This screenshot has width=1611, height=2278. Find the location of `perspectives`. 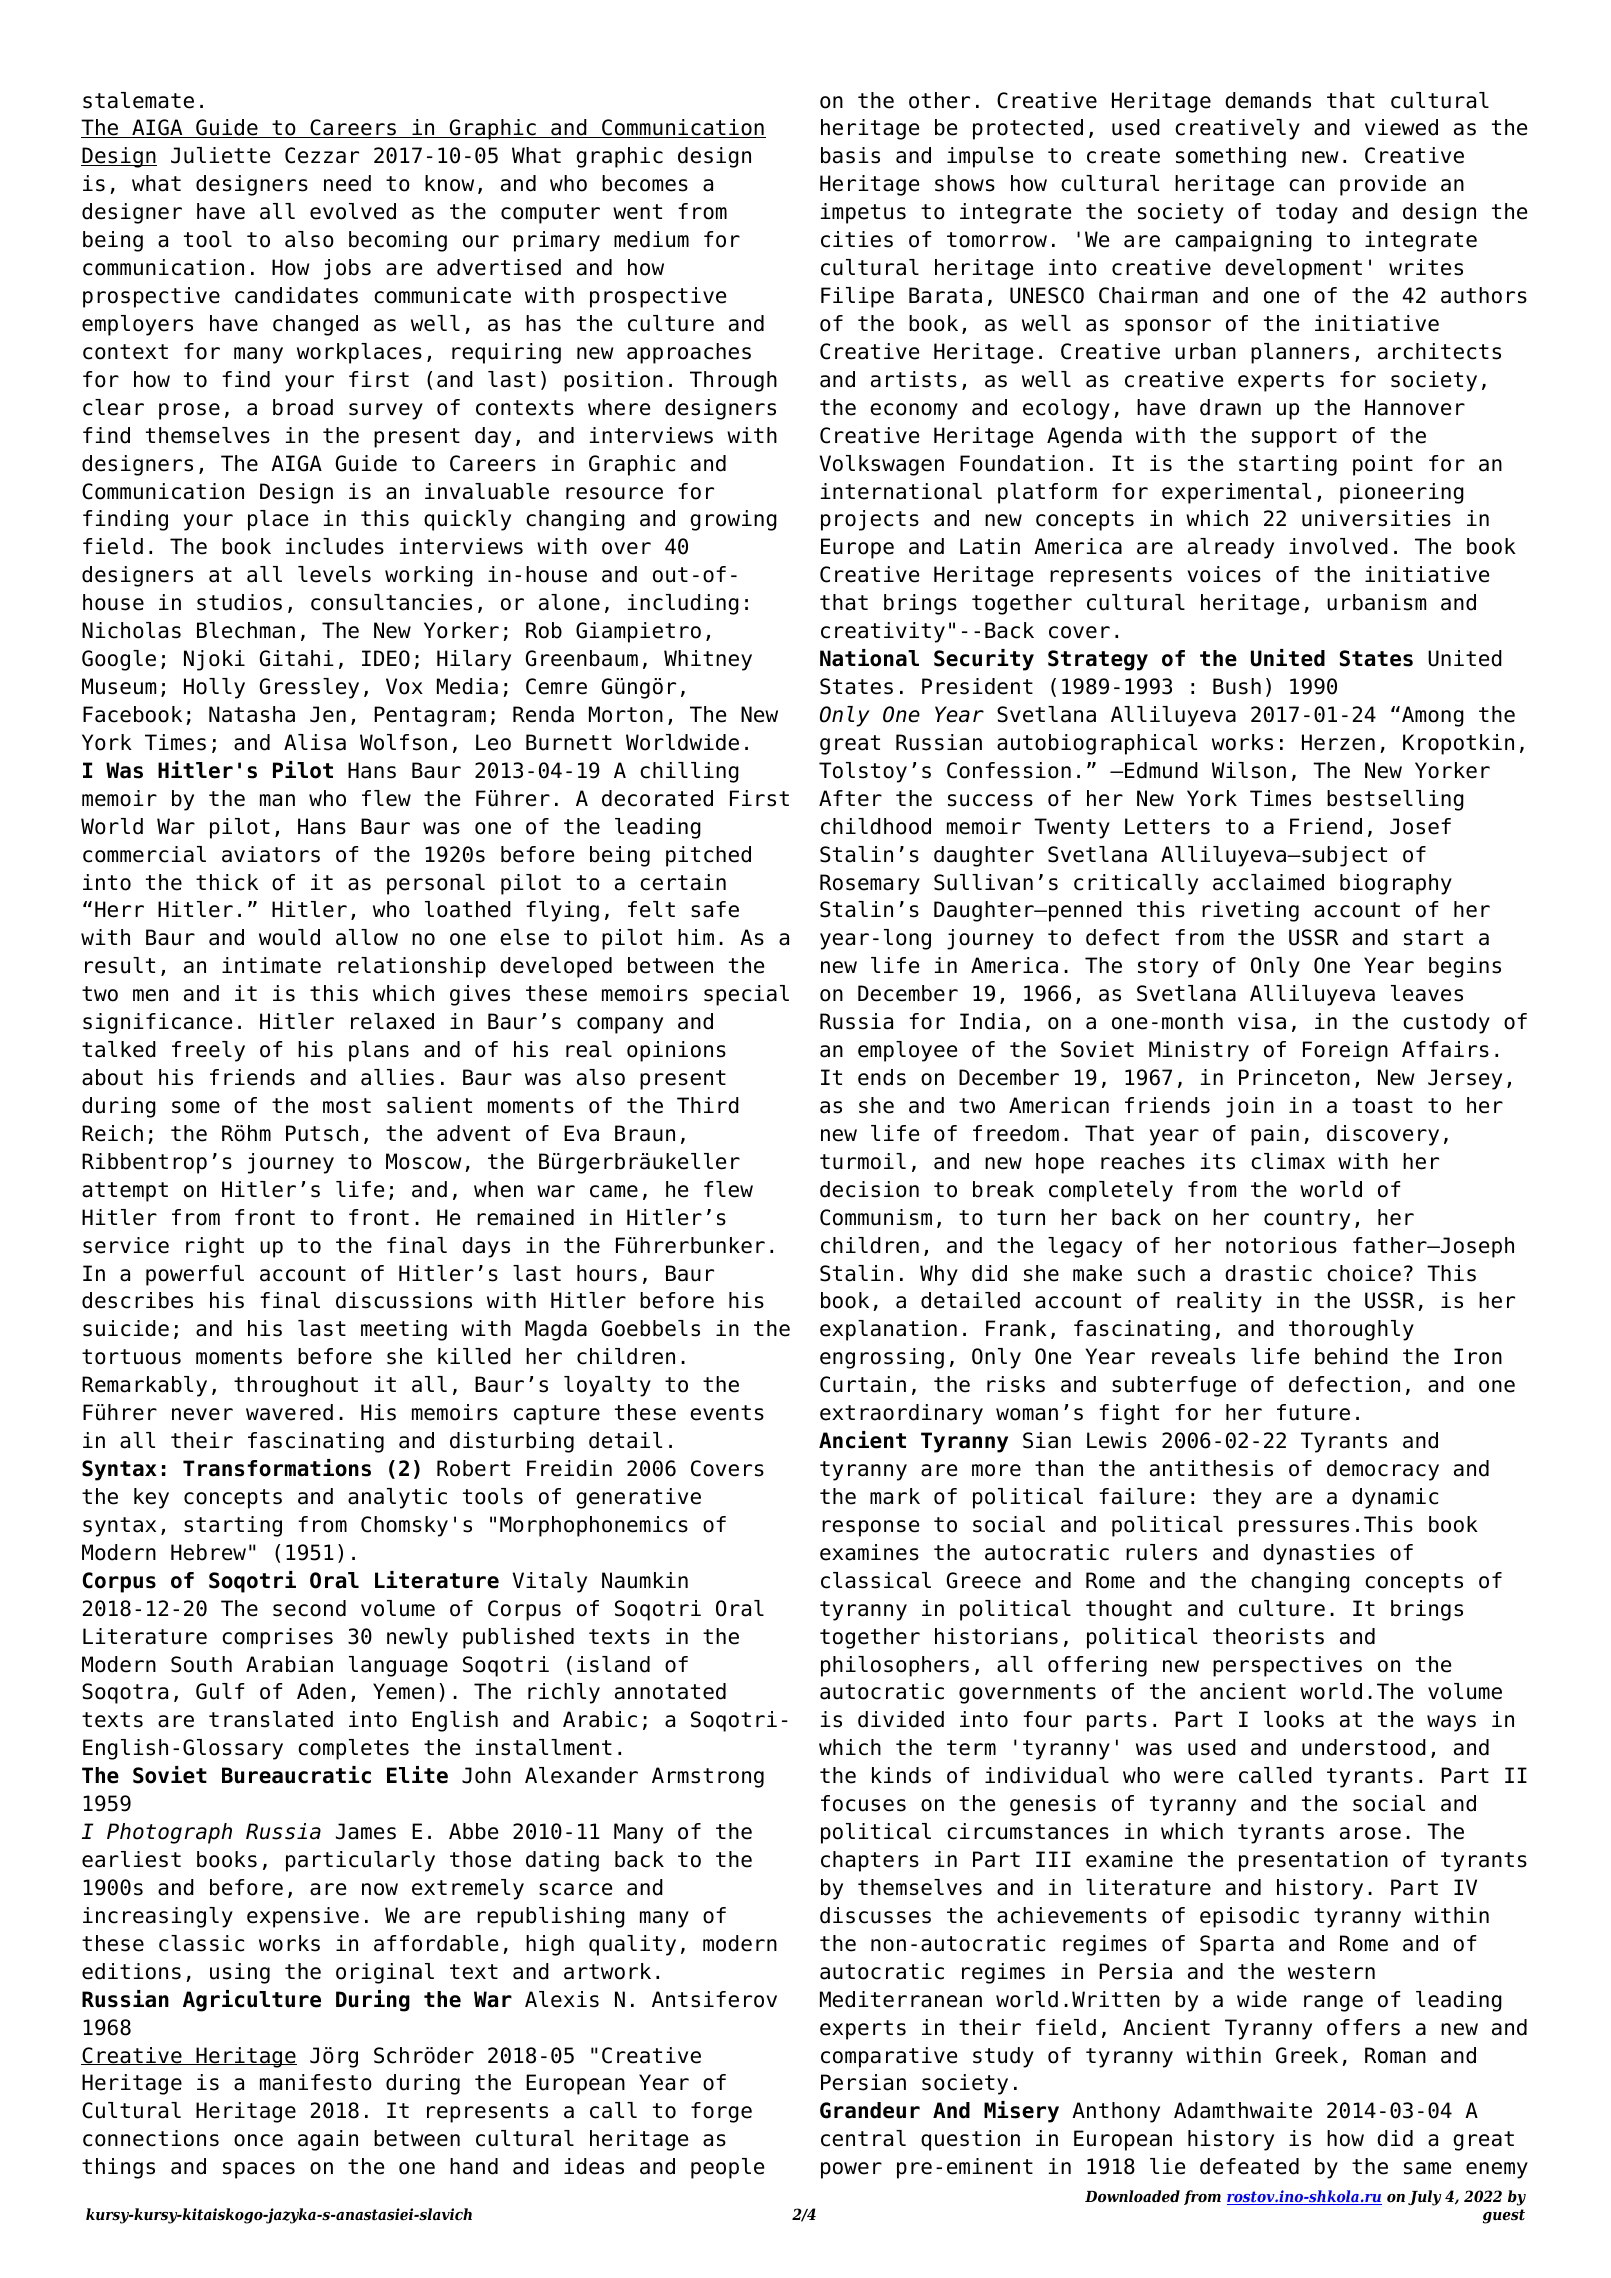

perspectives is located at coordinates (1287, 1666).
